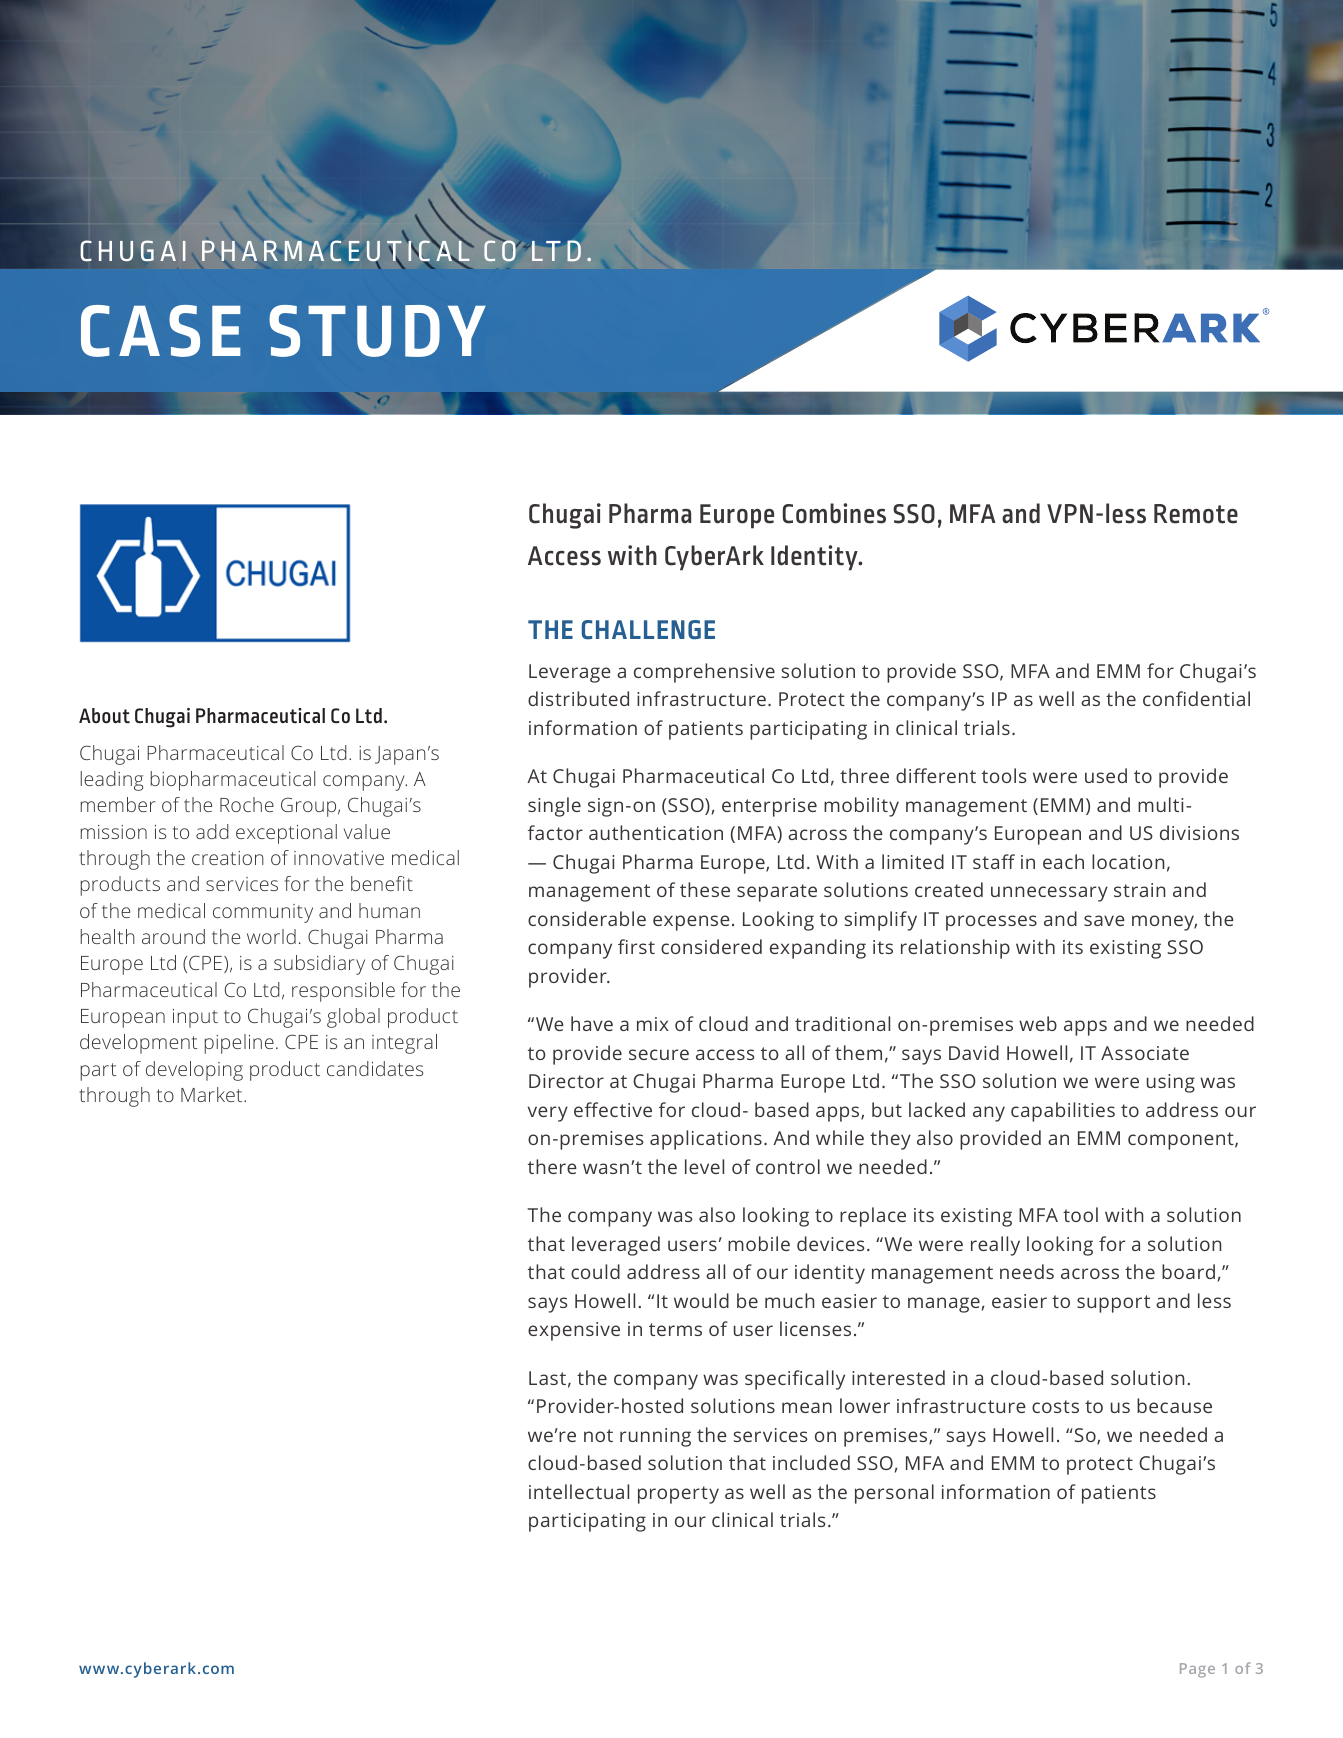 This document has width=1343, height=1738. What do you see at coordinates (161, 331) in the document?
I see `CASE` at bounding box center [161, 331].
